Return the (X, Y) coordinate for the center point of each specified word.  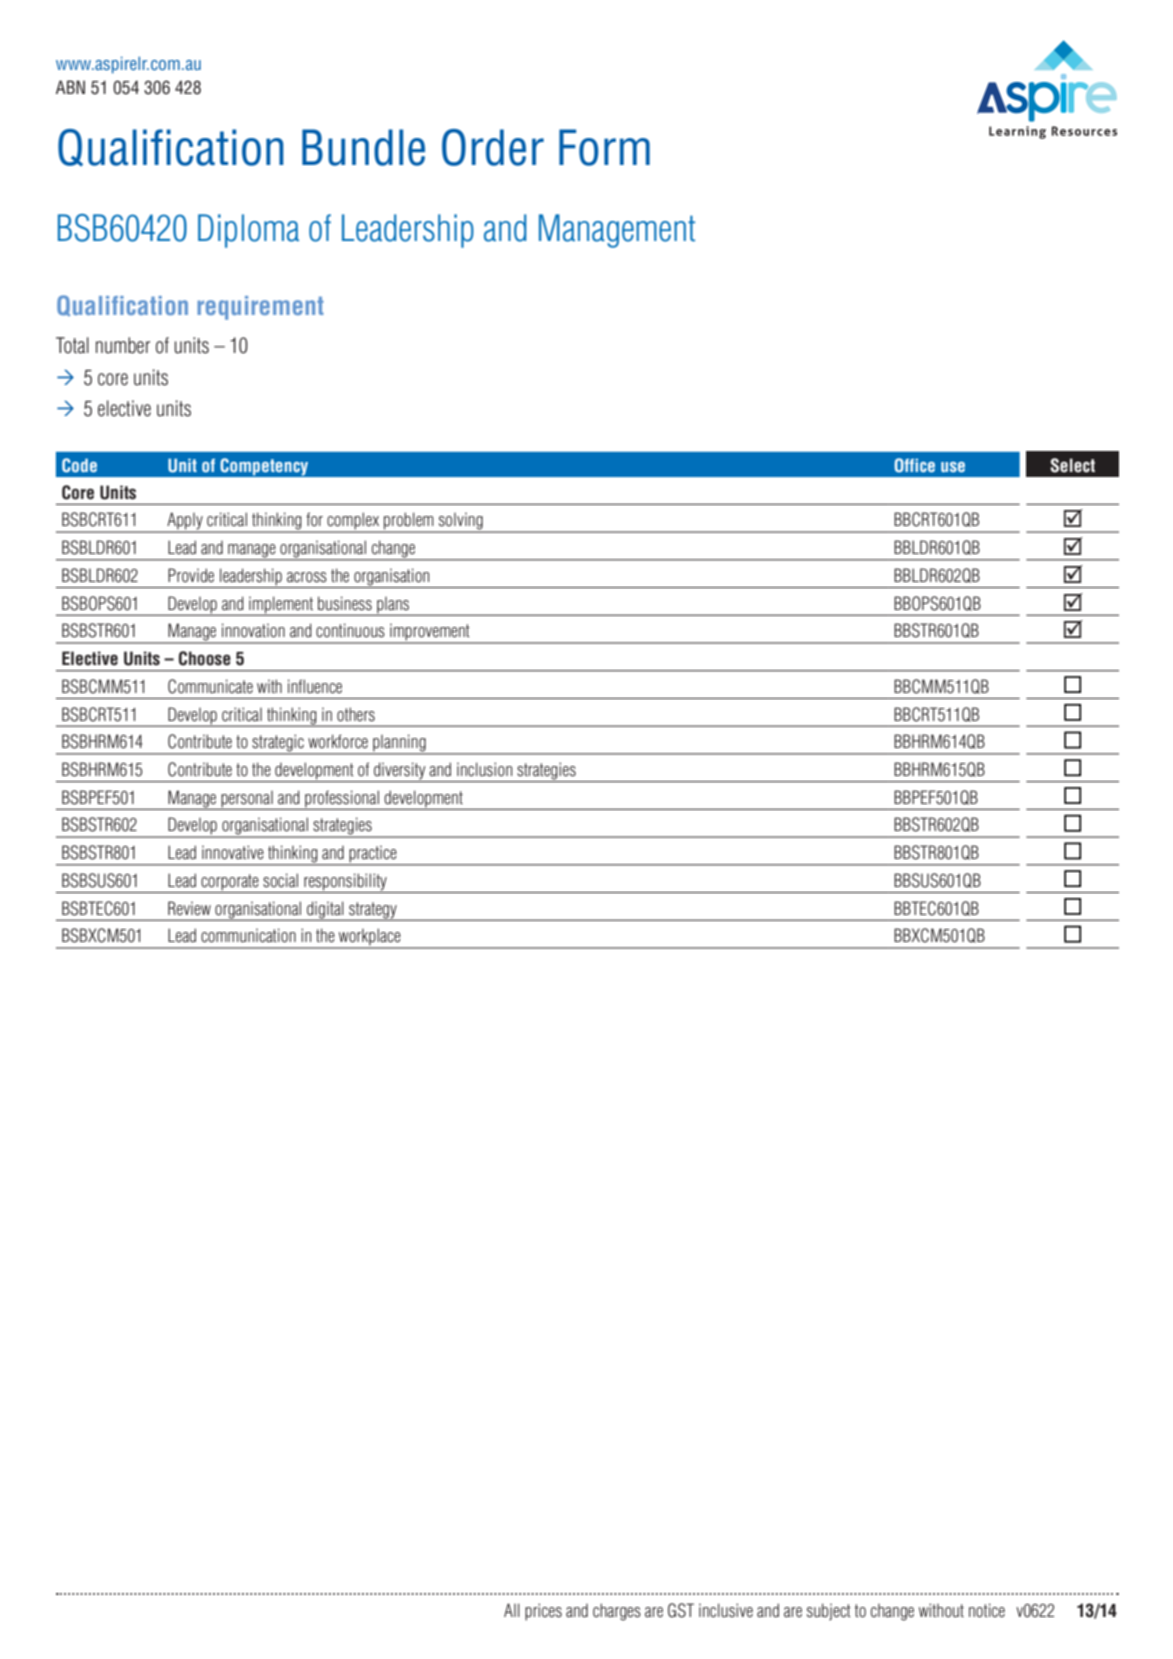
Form (604, 147)
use (953, 467)
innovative (233, 852)
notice (987, 1610)
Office (914, 465)
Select (1072, 465)
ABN (70, 87)
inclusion (484, 769)
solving (460, 522)
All (512, 1610)
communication (248, 935)
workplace (370, 938)
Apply (185, 522)
